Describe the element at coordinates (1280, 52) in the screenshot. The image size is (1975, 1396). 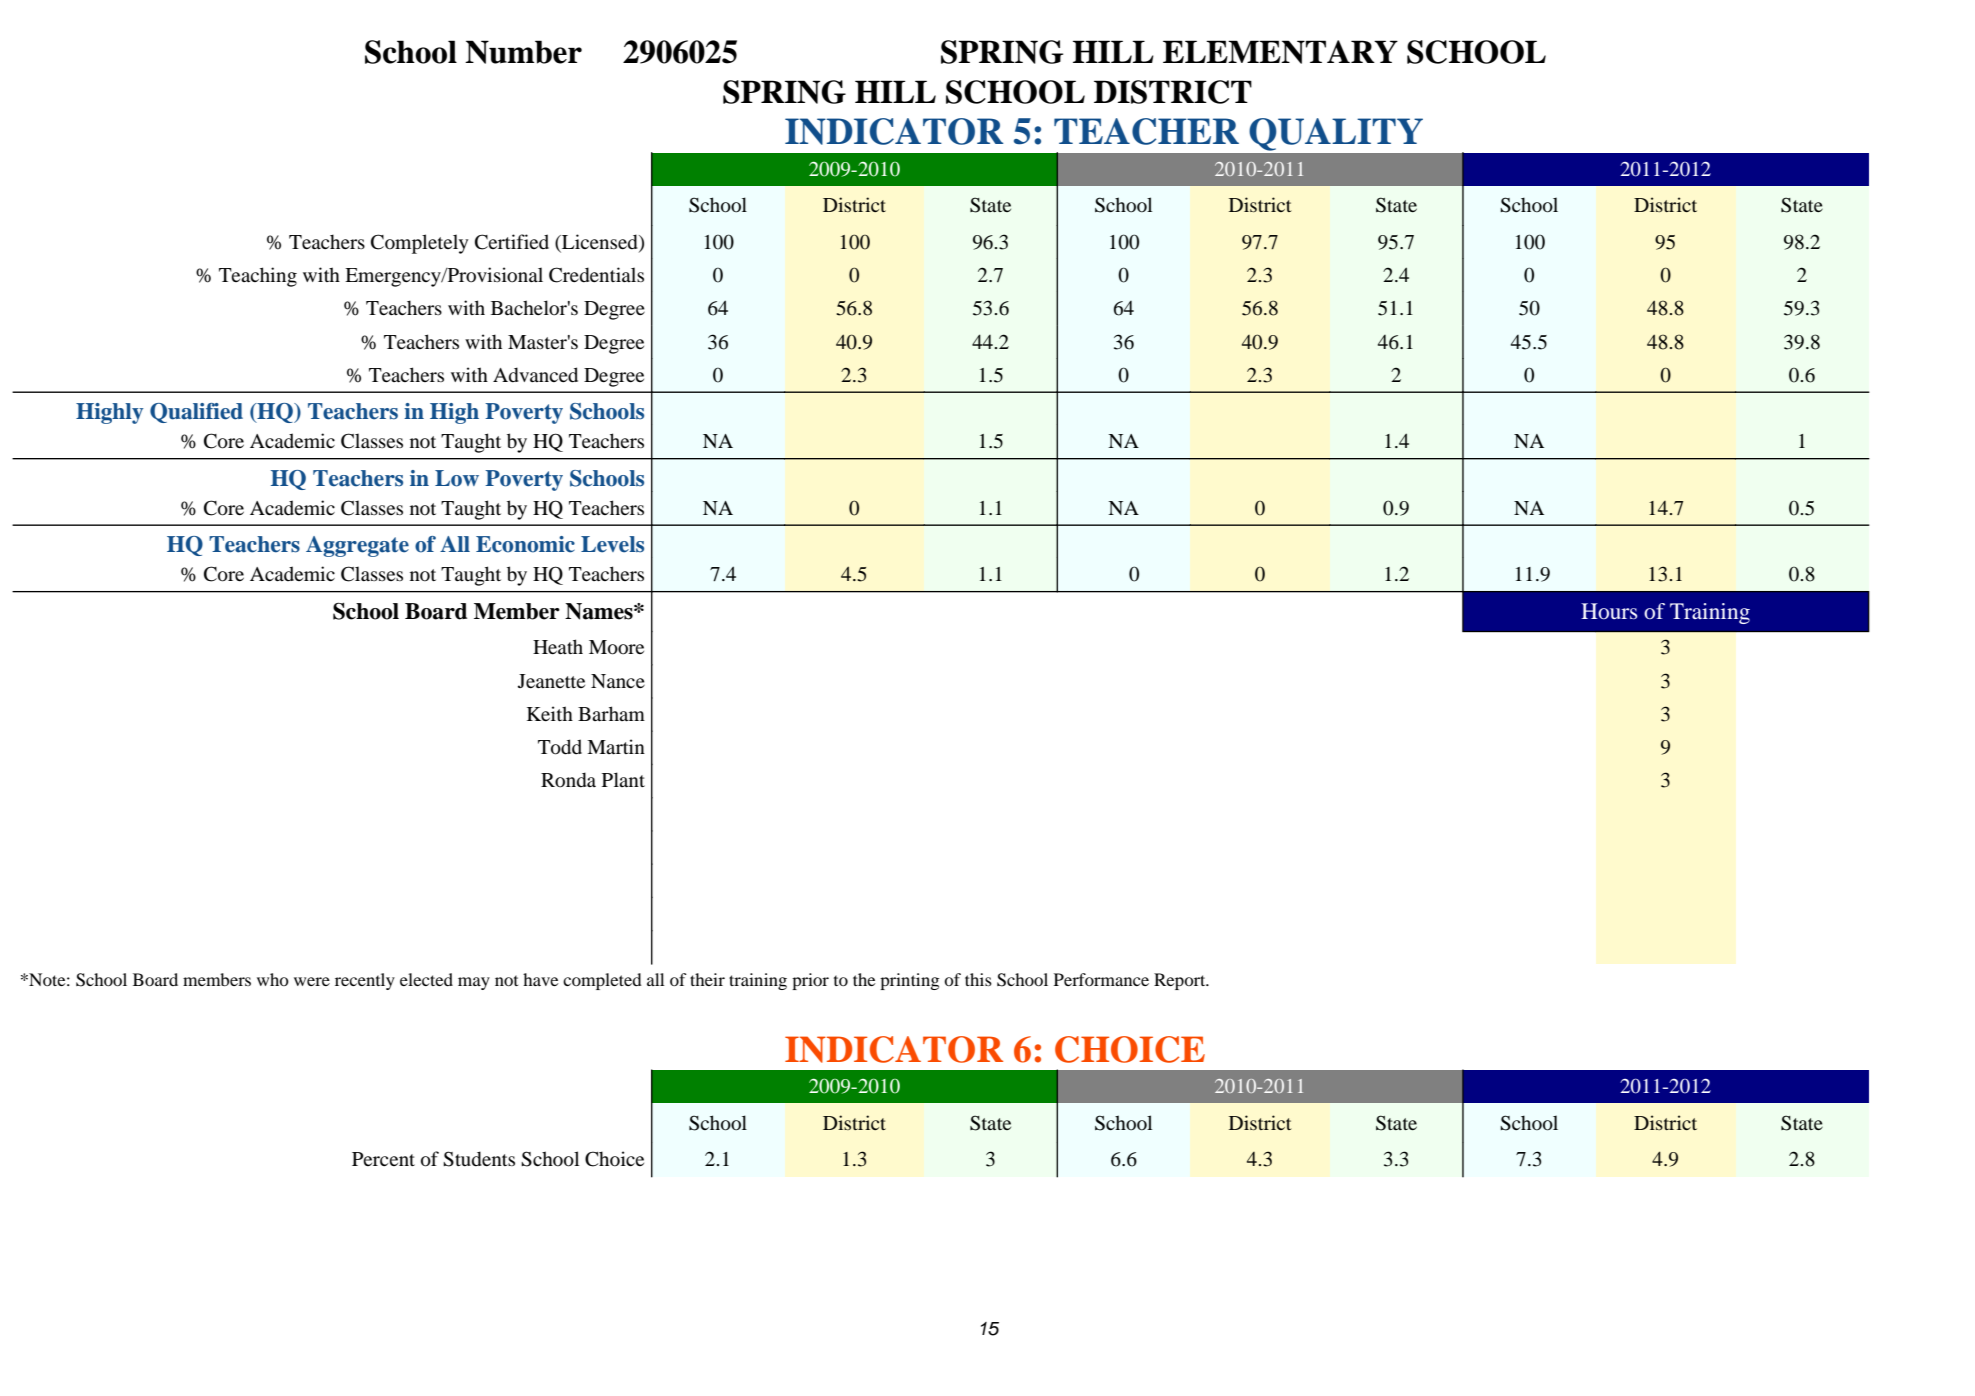
I see `ELEMENTARY` at that location.
